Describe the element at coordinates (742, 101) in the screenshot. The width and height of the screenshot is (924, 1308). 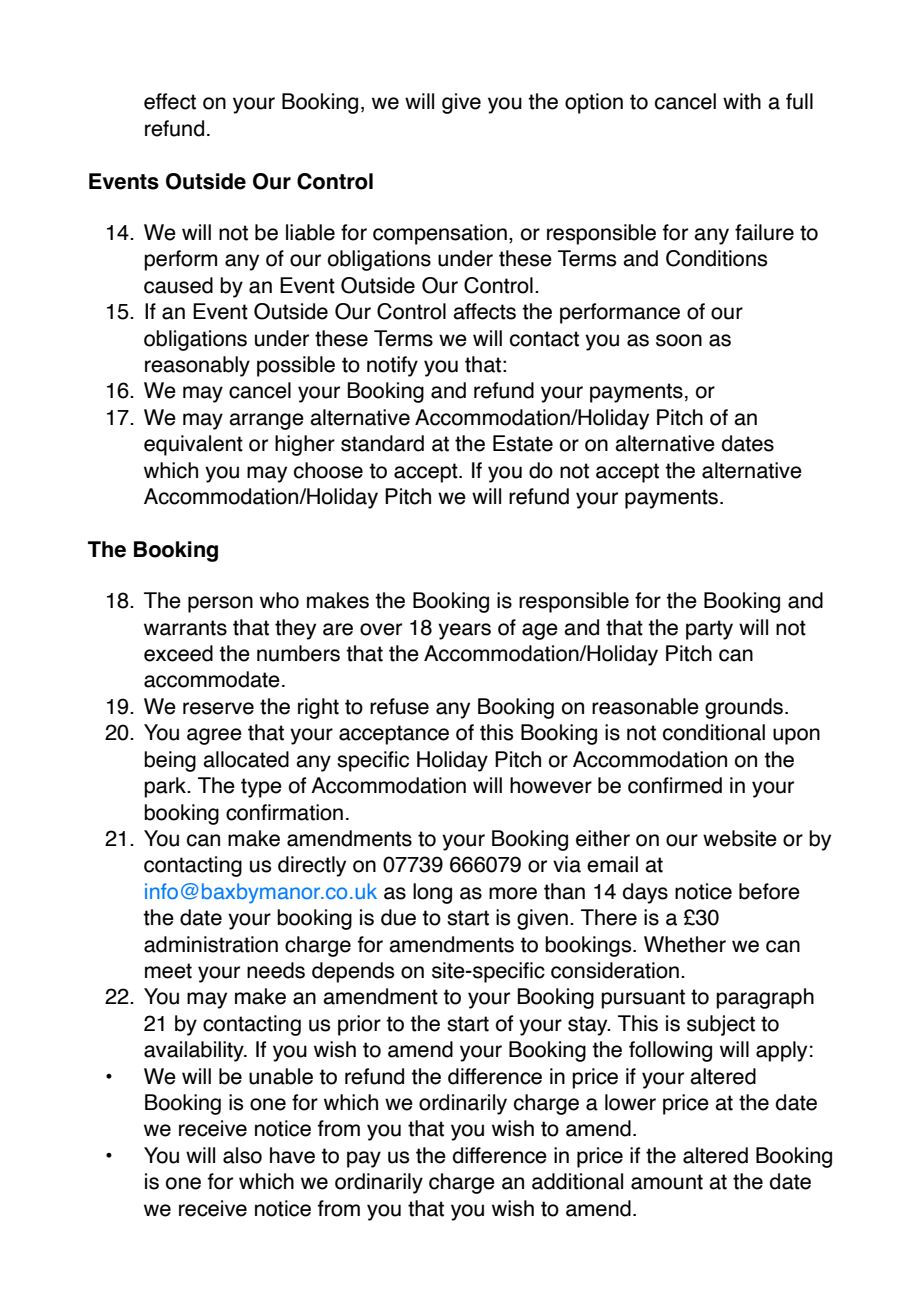
I see `with` at that location.
